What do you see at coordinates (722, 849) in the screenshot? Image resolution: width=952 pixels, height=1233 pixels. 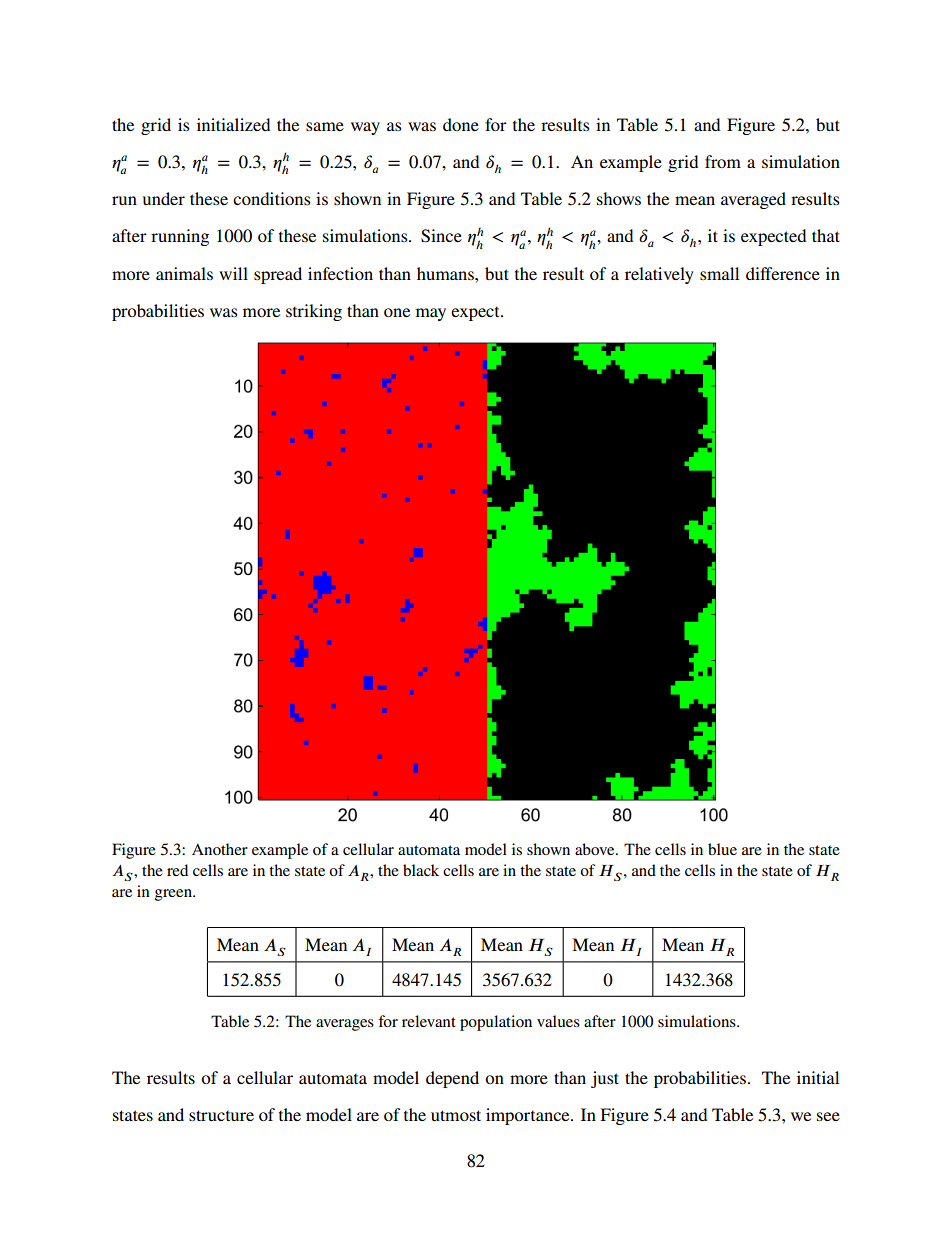 I see `blue` at bounding box center [722, 849].
